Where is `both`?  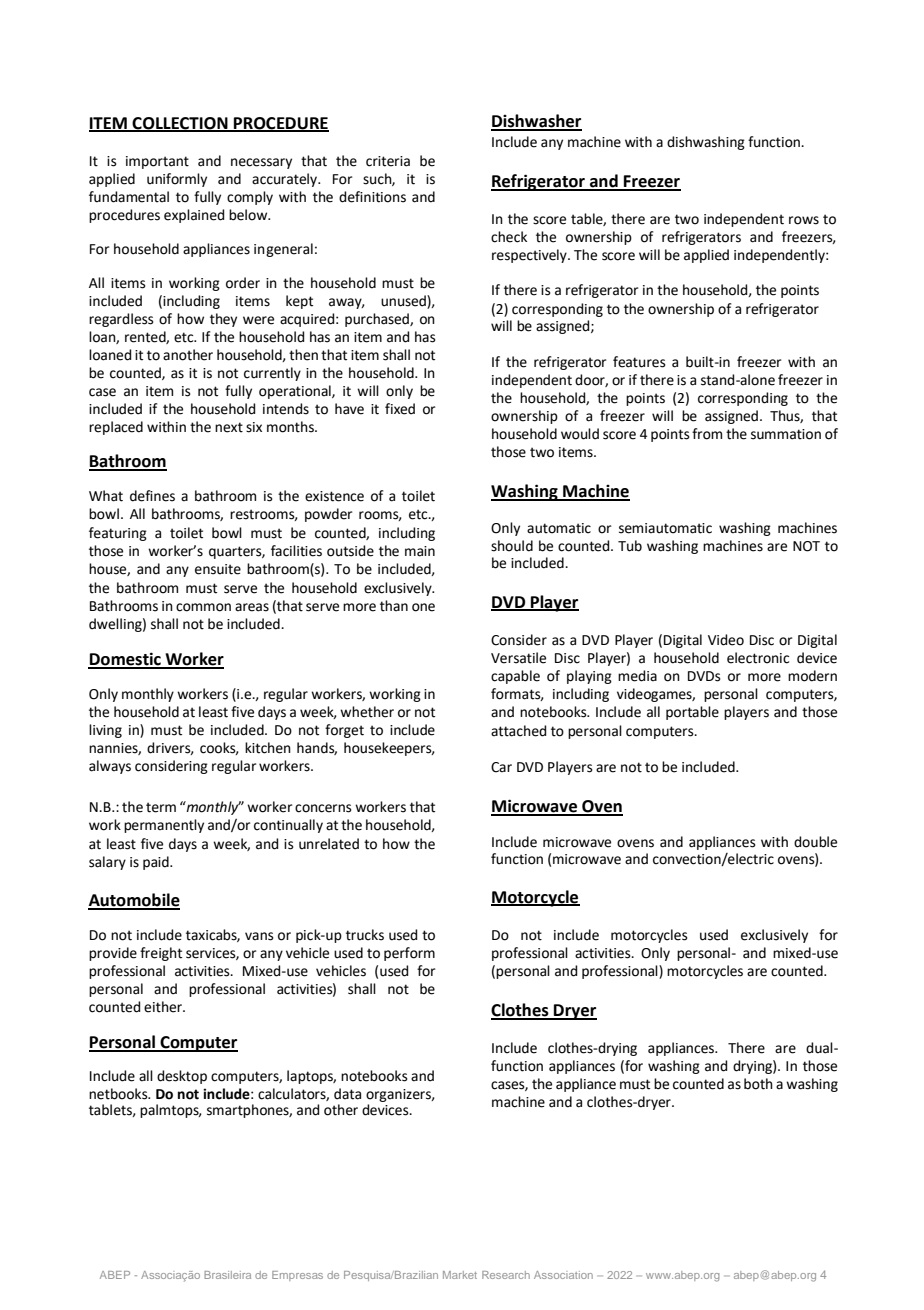
both is located at coordinates (758, 1084).
